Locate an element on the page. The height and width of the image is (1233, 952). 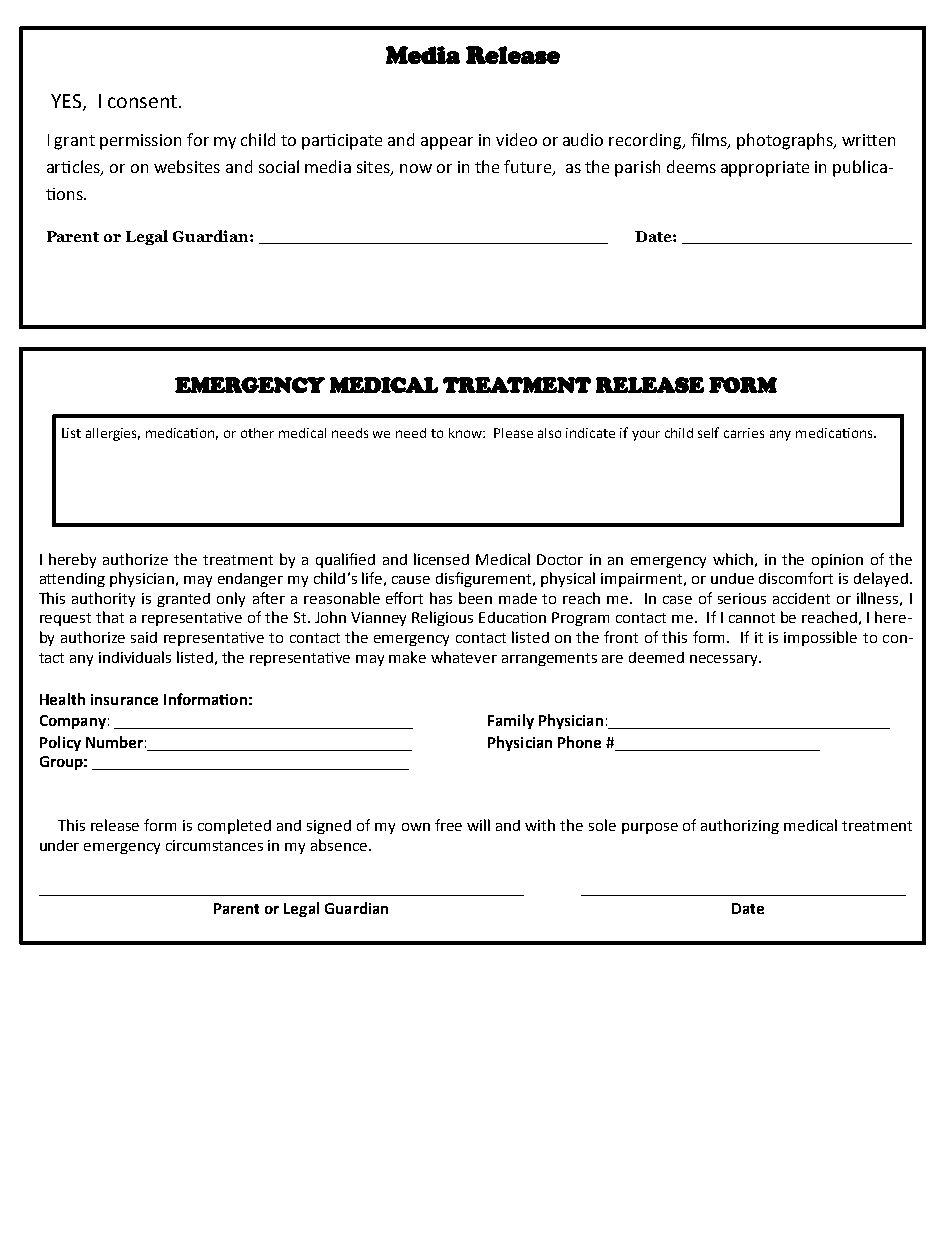
Please is located at coordinates (513, 433).
